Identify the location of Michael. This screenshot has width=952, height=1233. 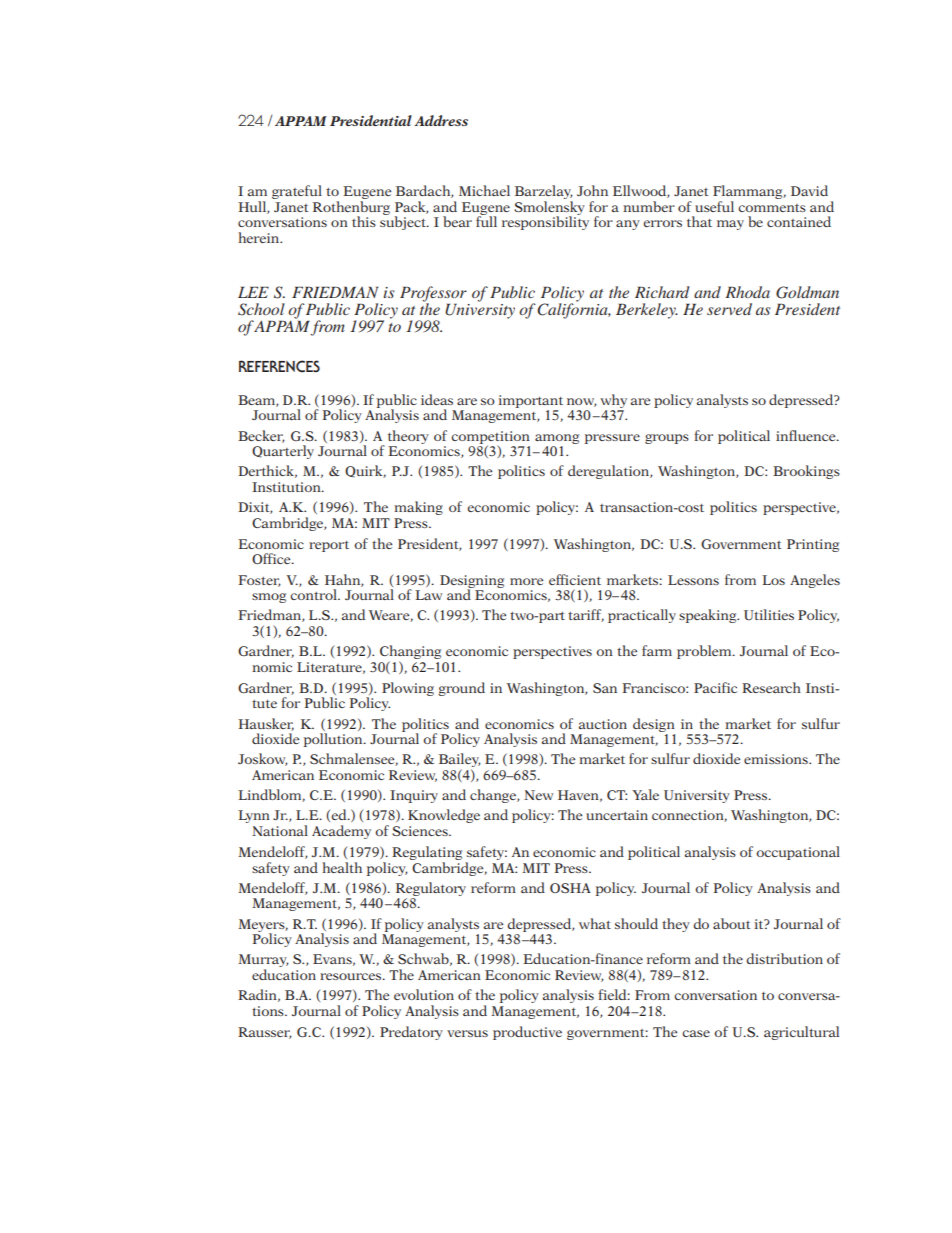
(484, 190).
